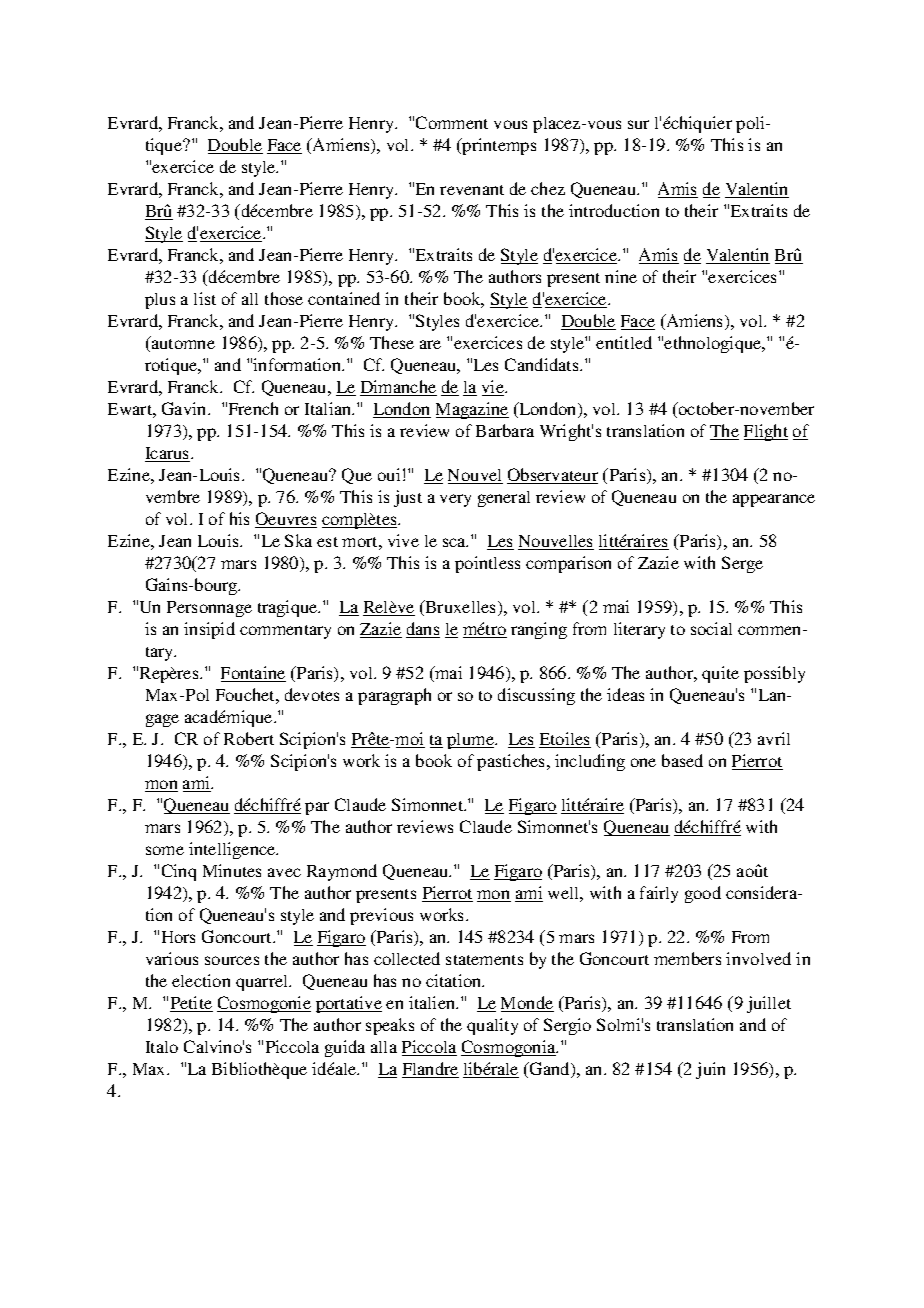 This screenshot has height=1308, width=924. Describe the element at coordinates (191, 1004) in the screenshot. I see `Petite` at that location.
